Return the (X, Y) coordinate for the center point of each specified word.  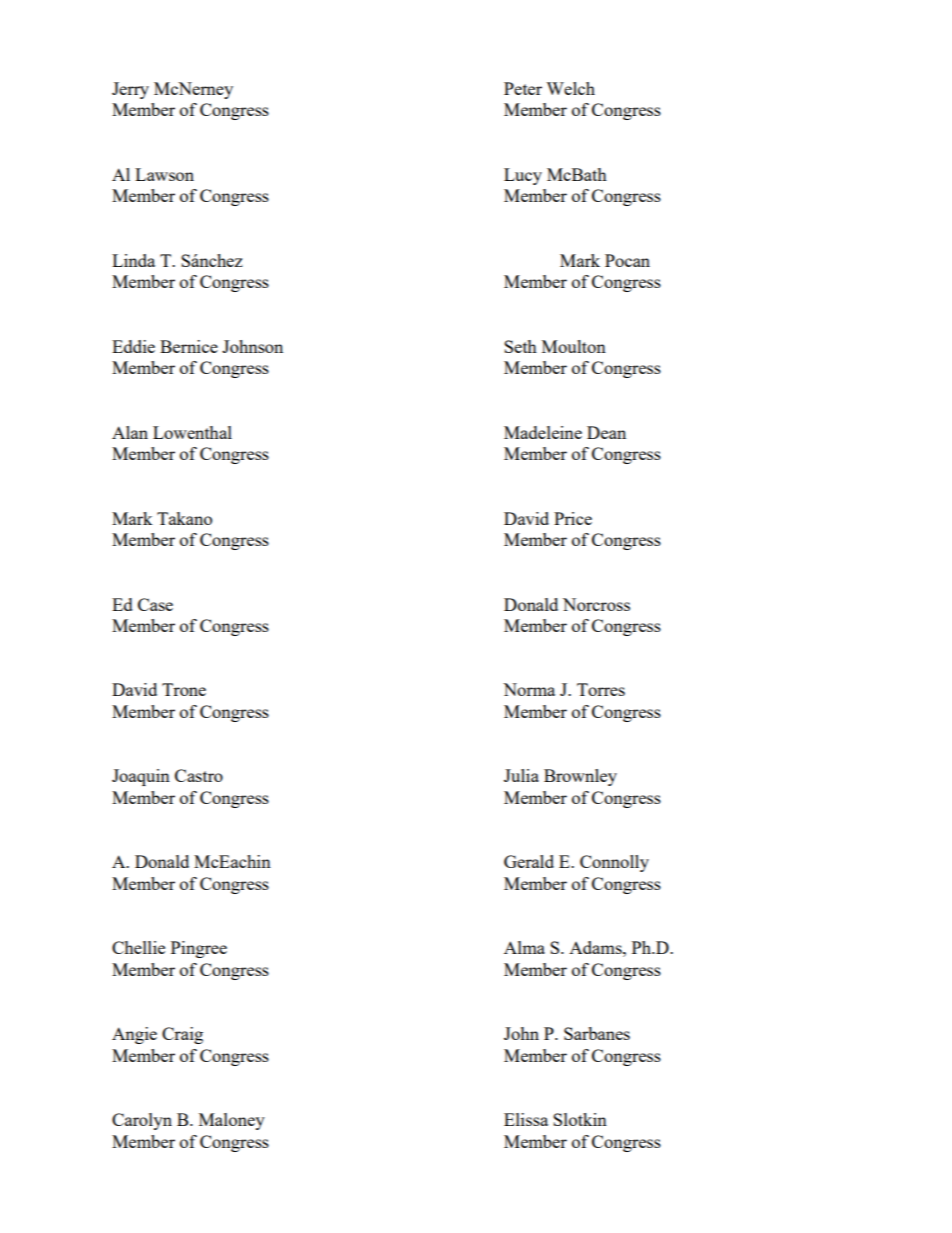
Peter (523, 88)
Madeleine (543, 432)
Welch (570, 88)
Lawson (164, 174)
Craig (182, 1035)
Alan (130, 432)
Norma (529, 689)
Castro (199, 775)
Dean (606, 432)
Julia (521, 775)
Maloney (232, 1121)
